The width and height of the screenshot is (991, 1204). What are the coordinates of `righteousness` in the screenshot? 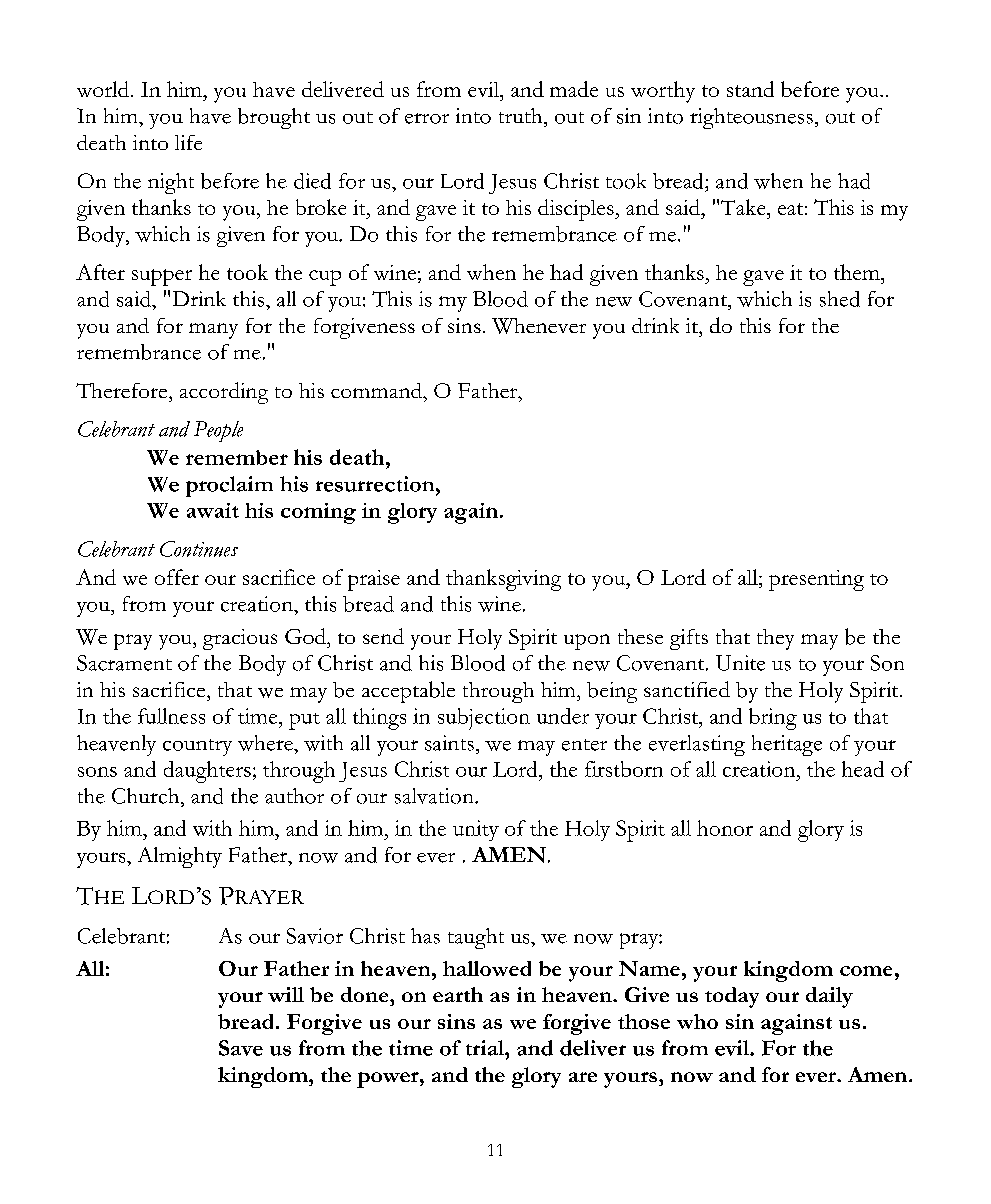 It's located at (751, 118).
